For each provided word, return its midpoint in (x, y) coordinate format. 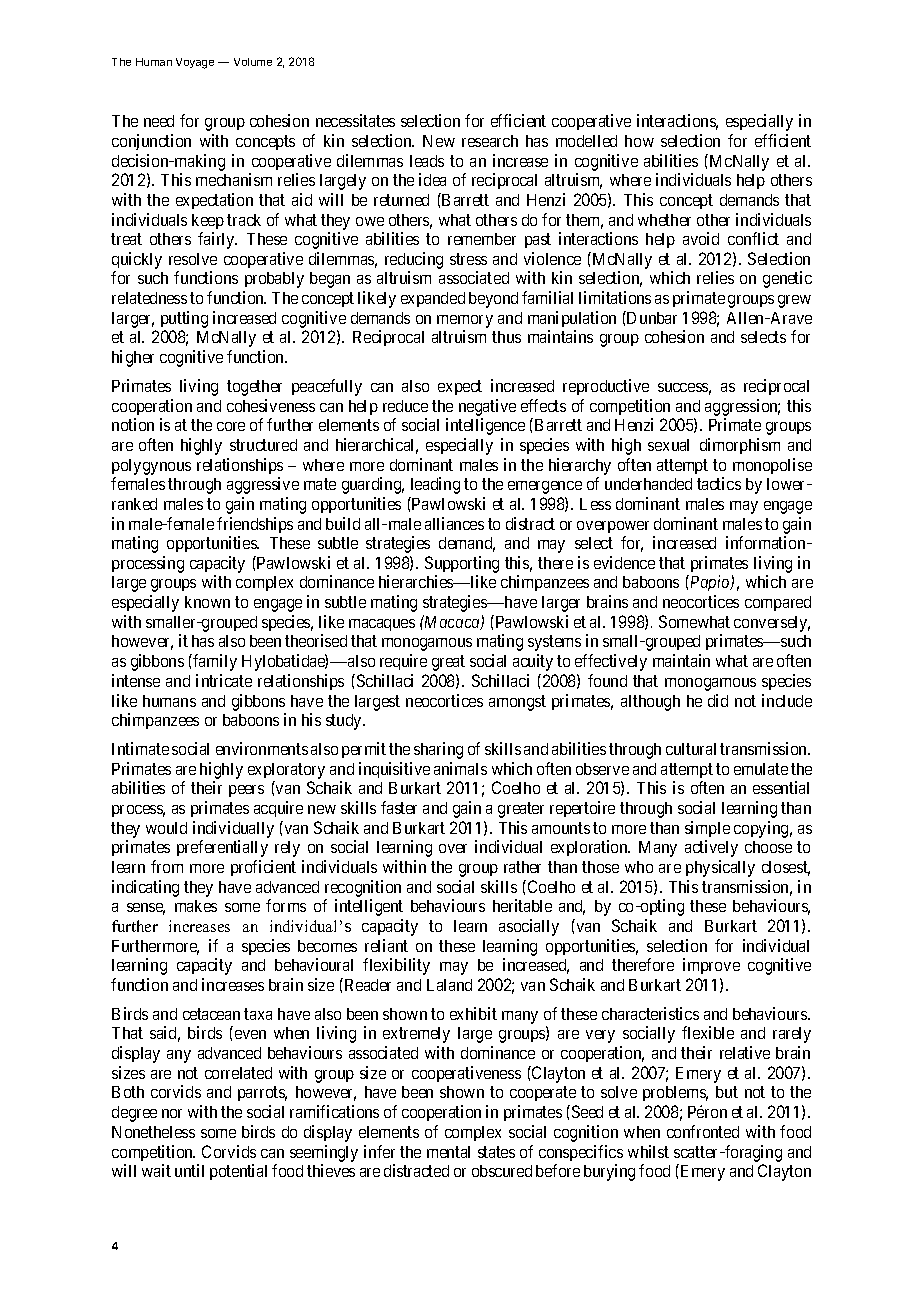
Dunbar (651, 317)
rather (522, 867)
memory (465, 323)
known (207, 602)
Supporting (462, 566)
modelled (586, 141)
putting (184, 321)
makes (196, 906)
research (490, 141)
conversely (772, 624)
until (189, 1170)
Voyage (195, 63)
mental (448, 1152)
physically (720, 868)
